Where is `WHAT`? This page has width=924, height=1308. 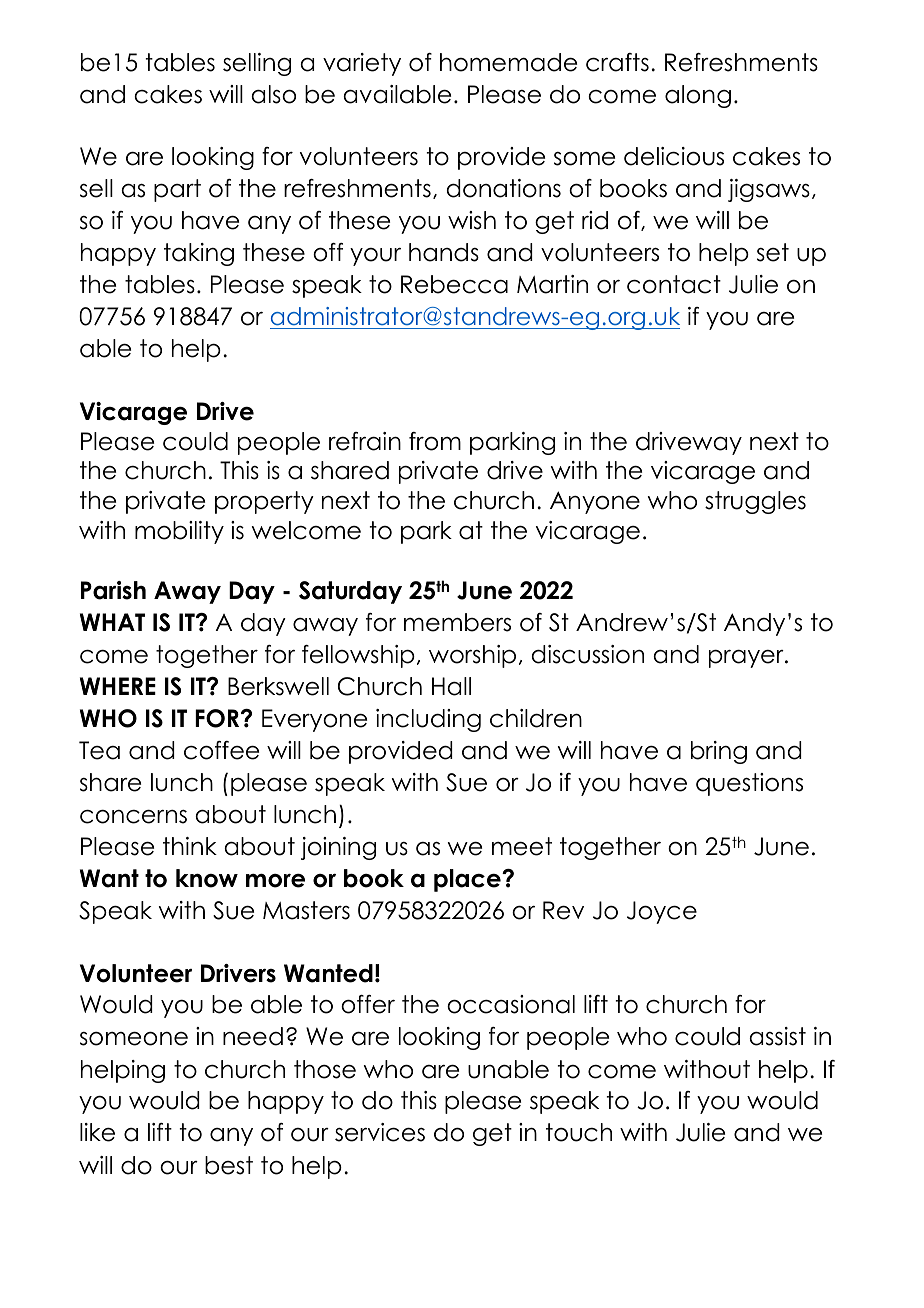
WHAT is located at coordinates (112, 622).
